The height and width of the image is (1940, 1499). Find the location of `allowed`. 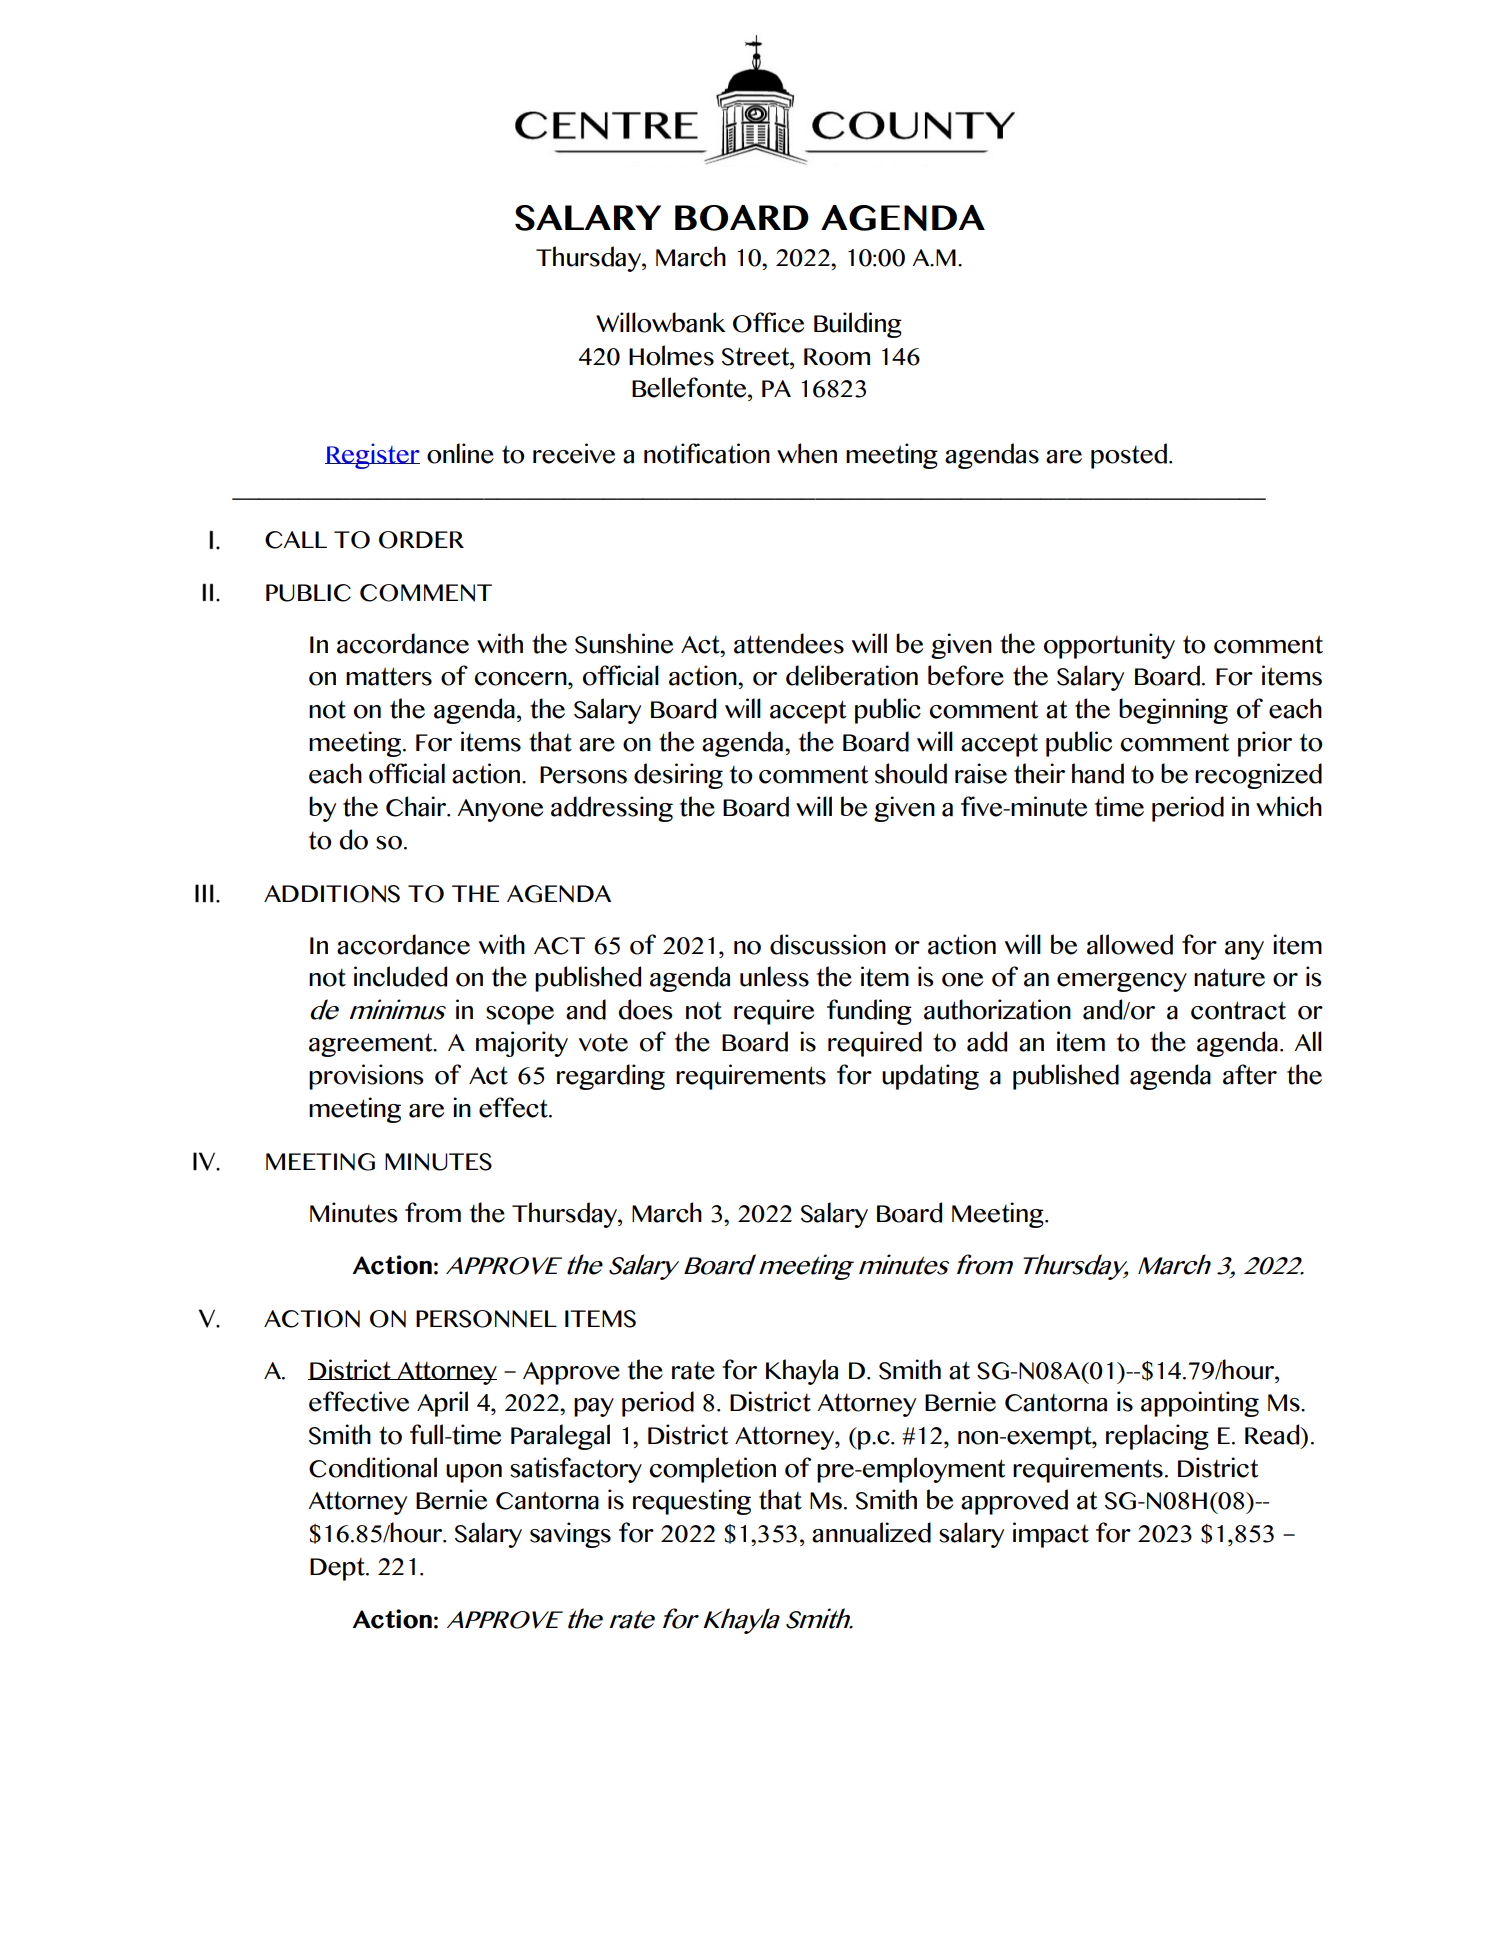

allowed is located at coordinates (1130, 944).
